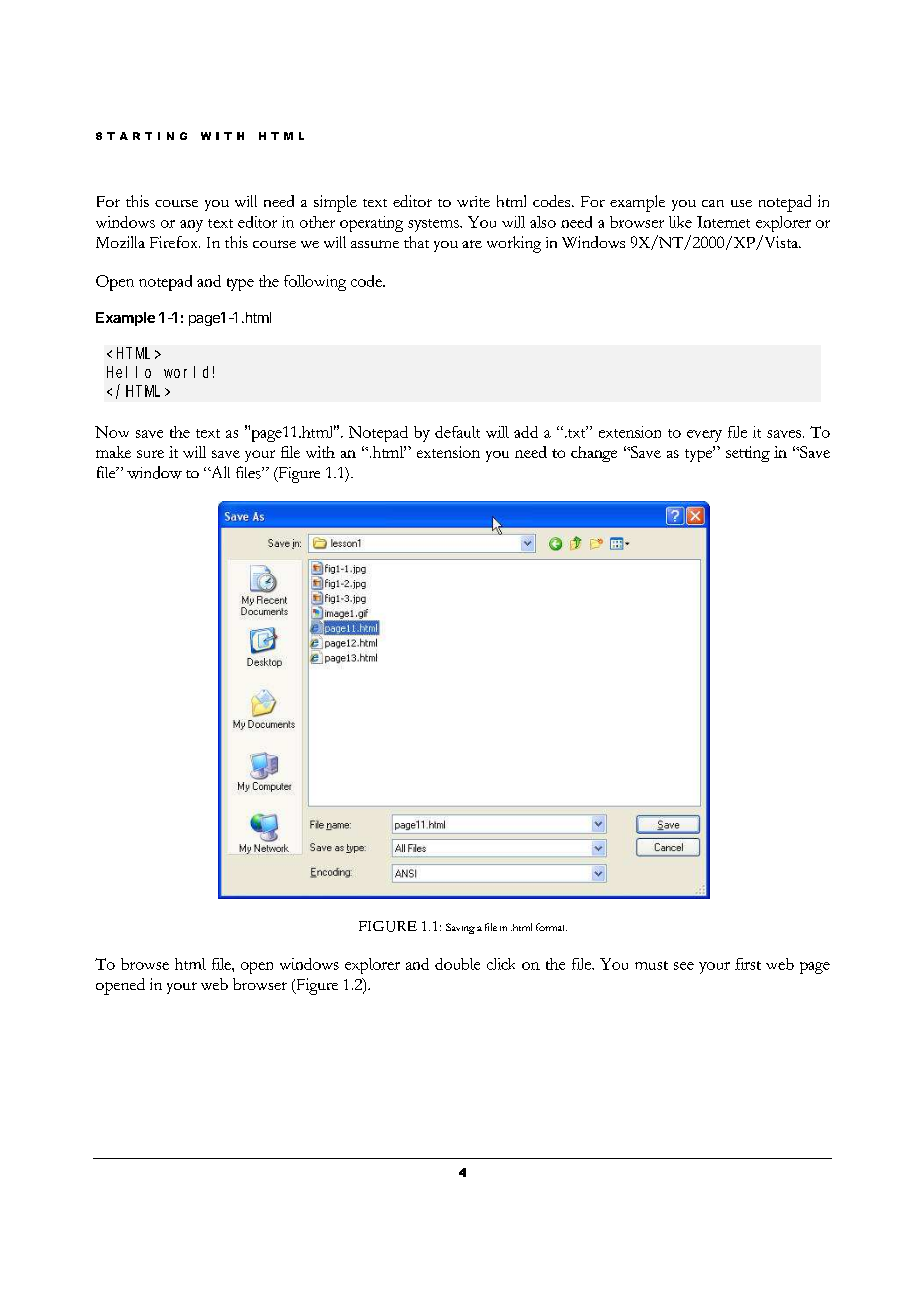 This page has height=1308, width=924. I want to click on Saving, so click(460, 928).
